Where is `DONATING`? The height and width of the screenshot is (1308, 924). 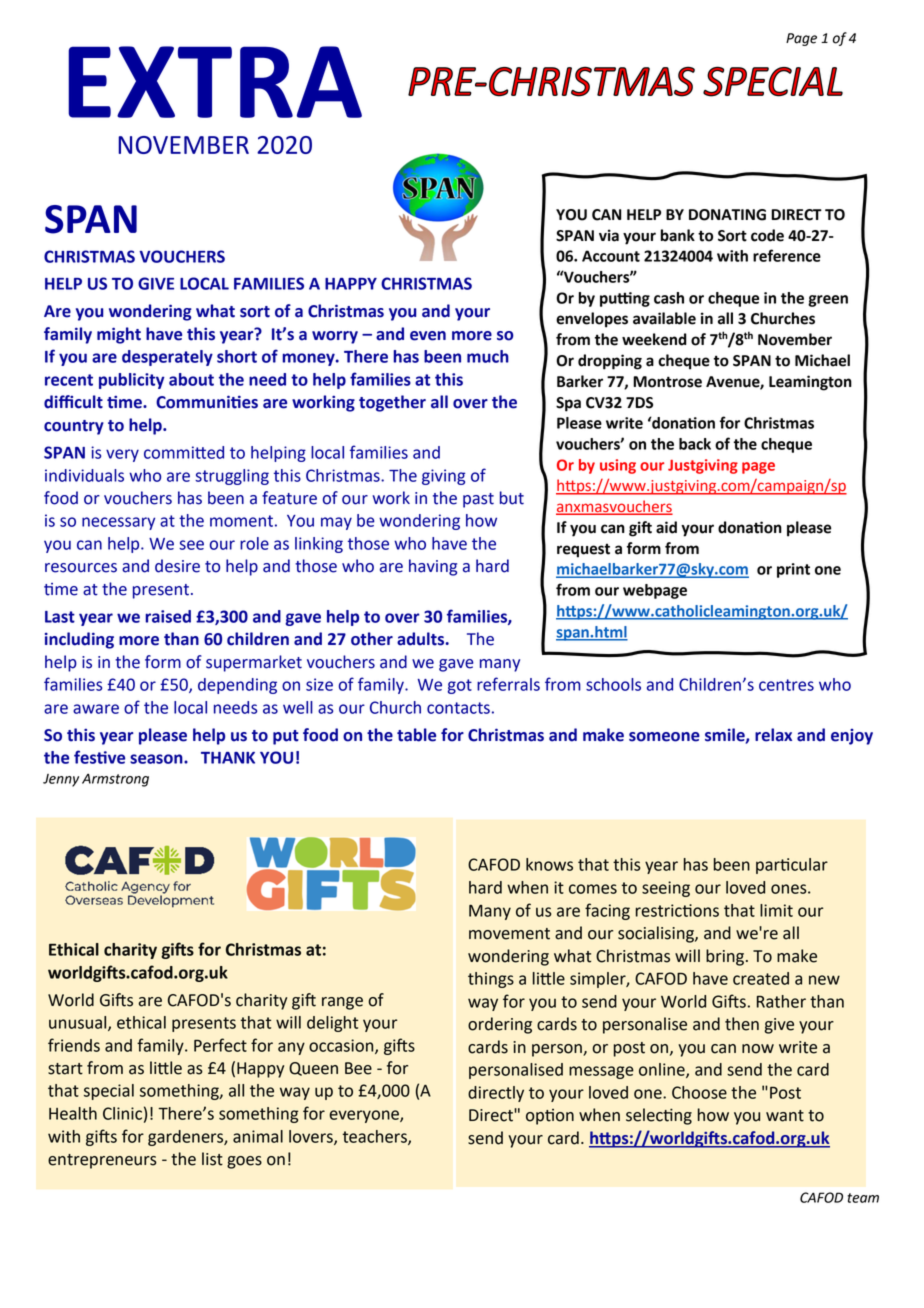 DONATING is located at coordinates (727, 215).
